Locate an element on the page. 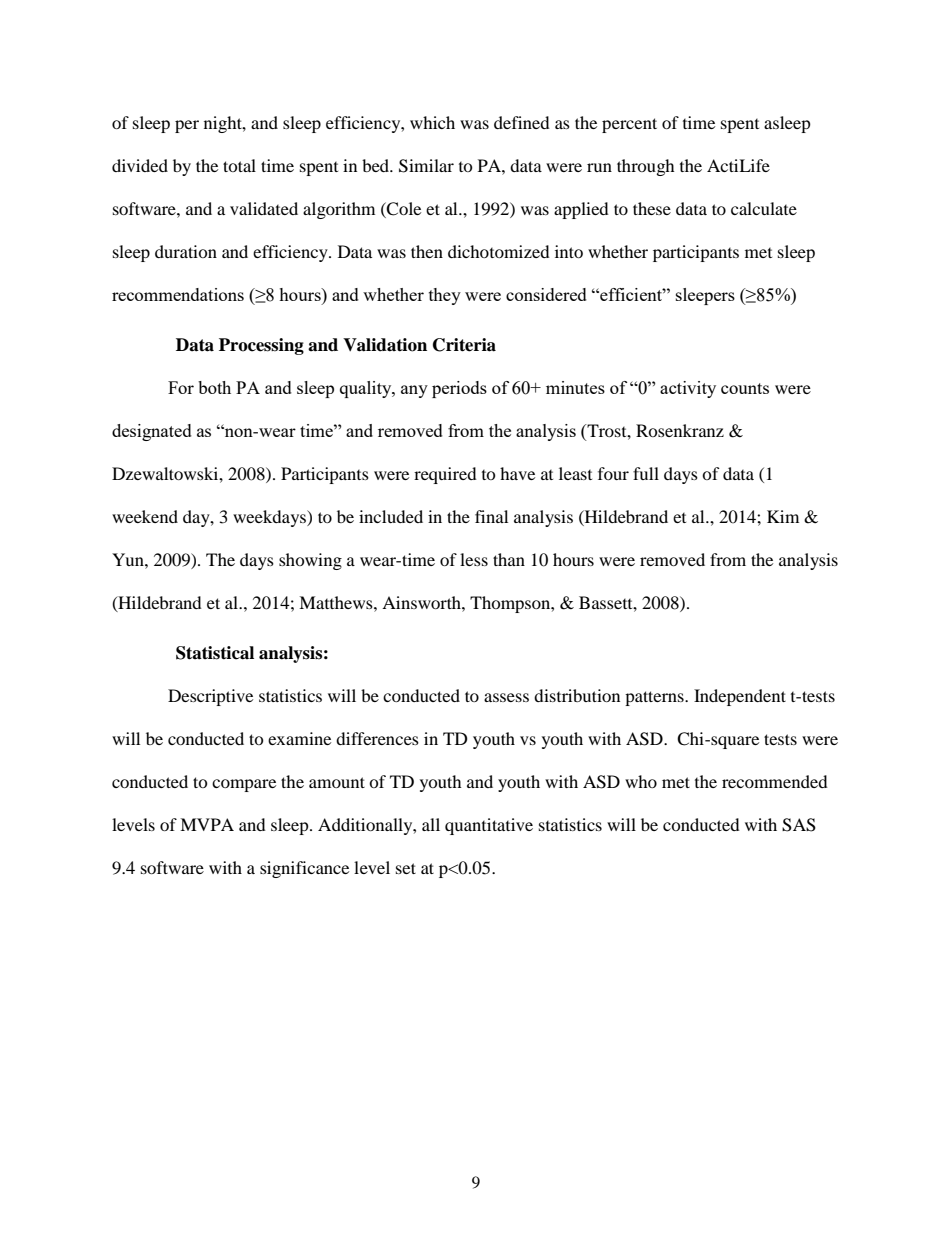 The image size is (952, 1233). final is located at coordinates (491, 516).
